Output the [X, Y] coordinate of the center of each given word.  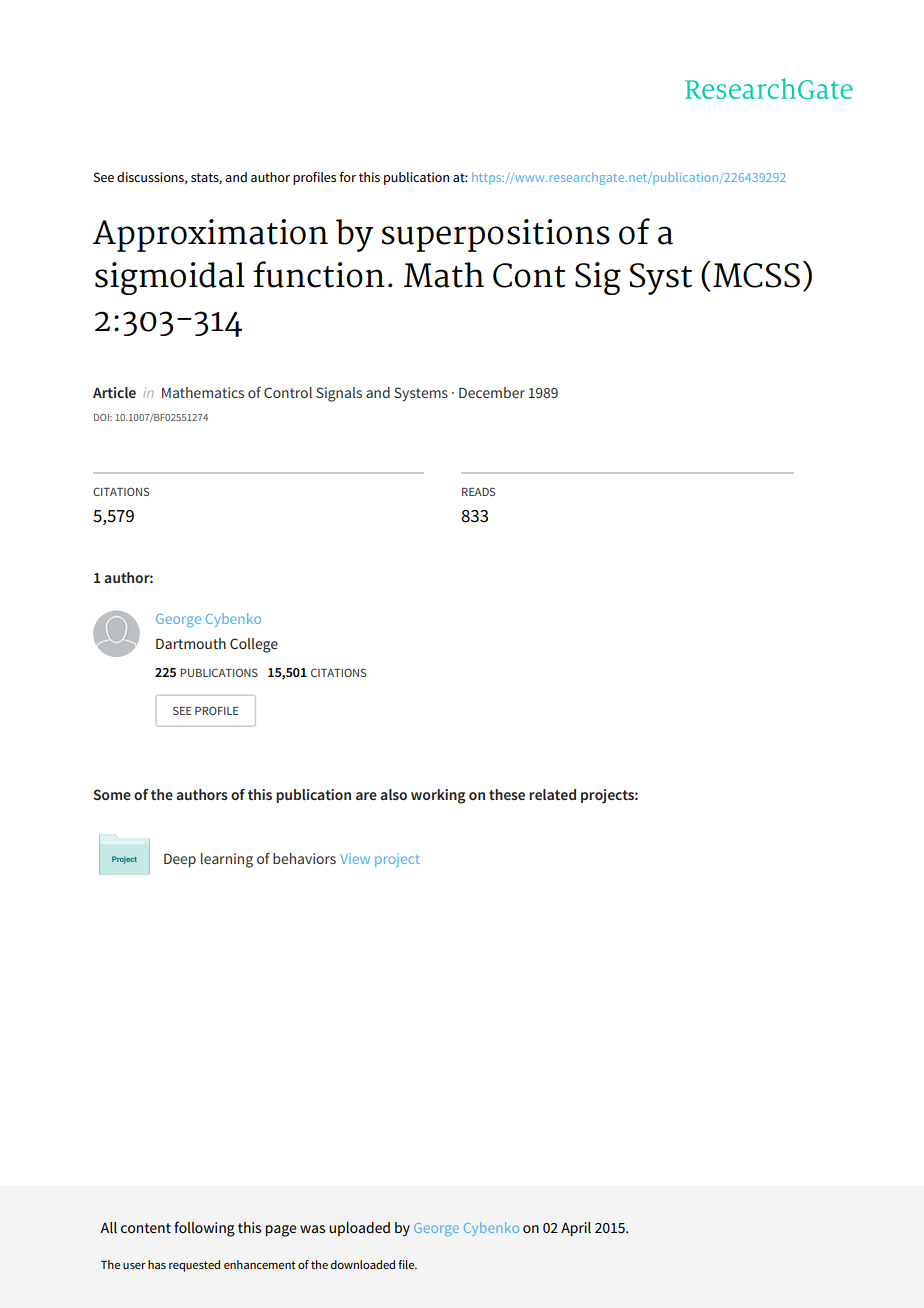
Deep [180, 860]
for [347, 177]
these [507, 794]
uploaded [359, 1229]
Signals [339, 394]
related [552, 794]
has [157, 1264]
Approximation [210, 235]
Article [114, 392]
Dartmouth [191, 643]
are [366, 796]
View [355, 858]
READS [478, 491]
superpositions [496, 235]
